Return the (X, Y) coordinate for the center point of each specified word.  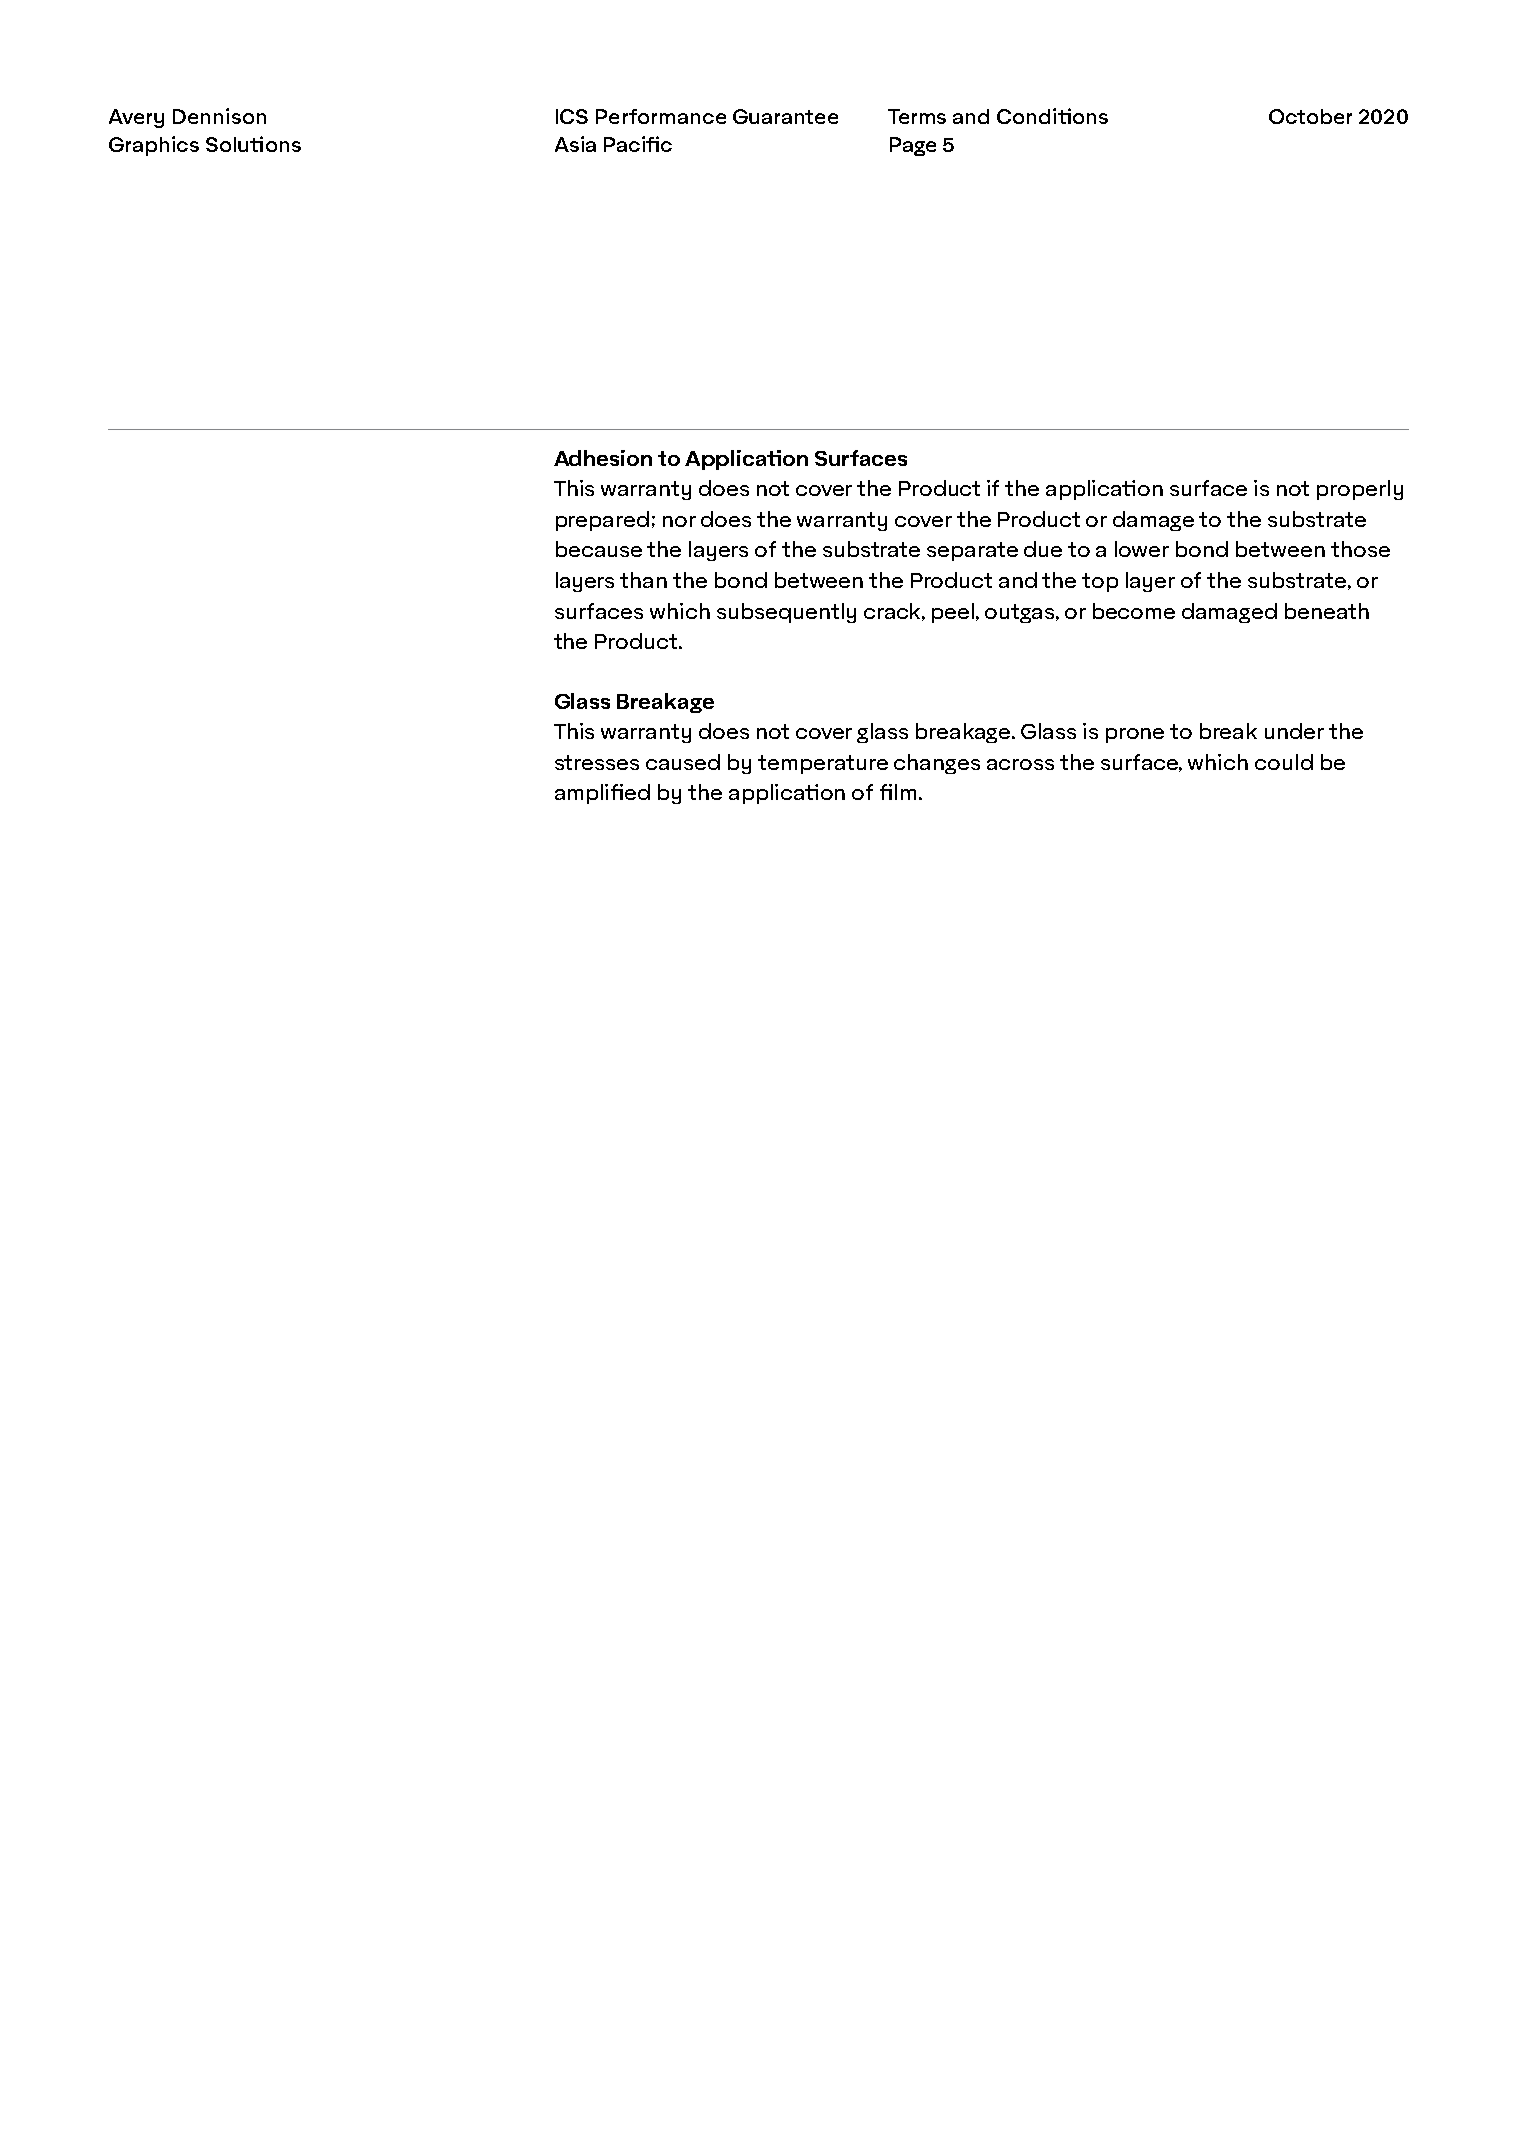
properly (1360, 490)
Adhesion (603, 458)
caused (683, 762)
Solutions (253, 144)
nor (679, 521)
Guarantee (785, 116)
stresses (597, 762)
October (1310, 116)
